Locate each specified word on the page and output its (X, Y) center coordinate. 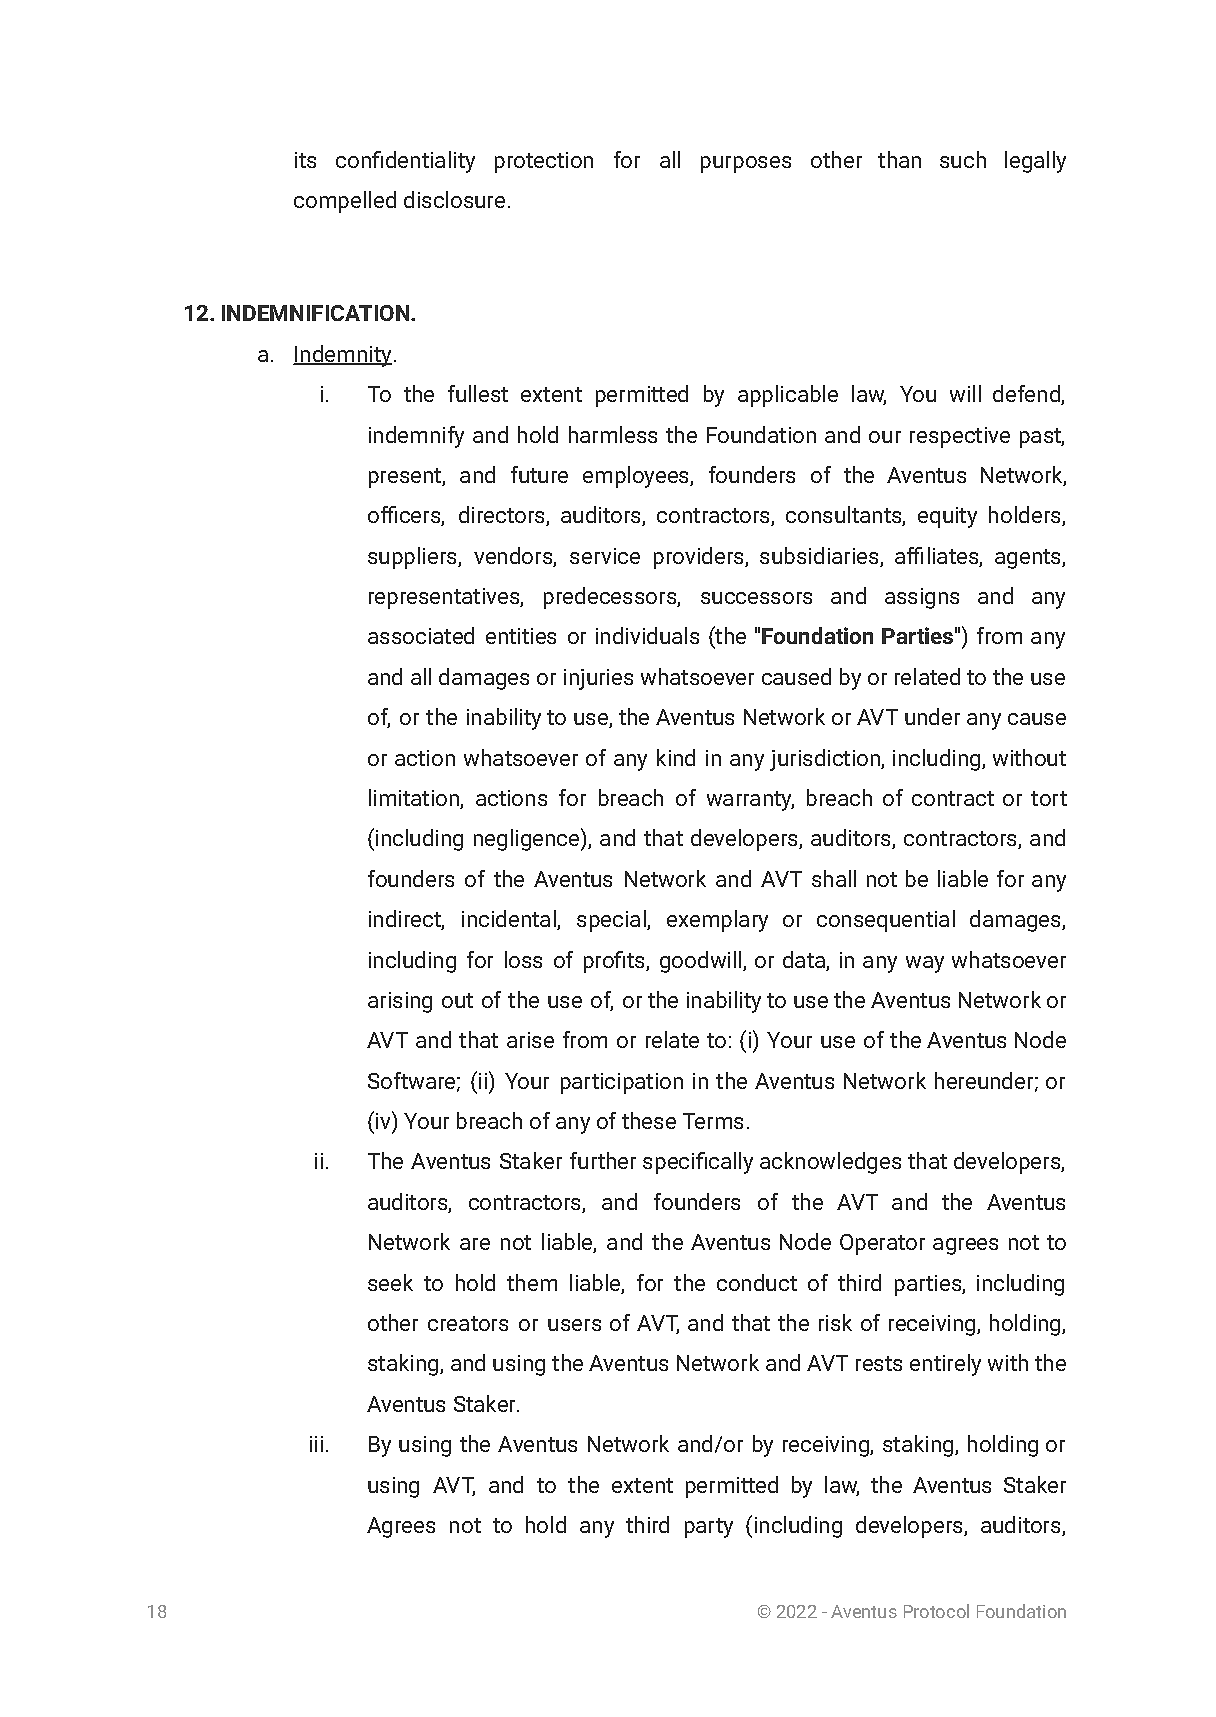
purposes (746, 164)
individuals (647, 635)
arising (400, 1002)
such (963, 159)
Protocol (936, 1611)
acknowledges (830, 1163)
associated (421, 635)
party (709, 1528)
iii (316, 1444)
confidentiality (405, 162)
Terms (713, 1121)
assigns (922, 598)
